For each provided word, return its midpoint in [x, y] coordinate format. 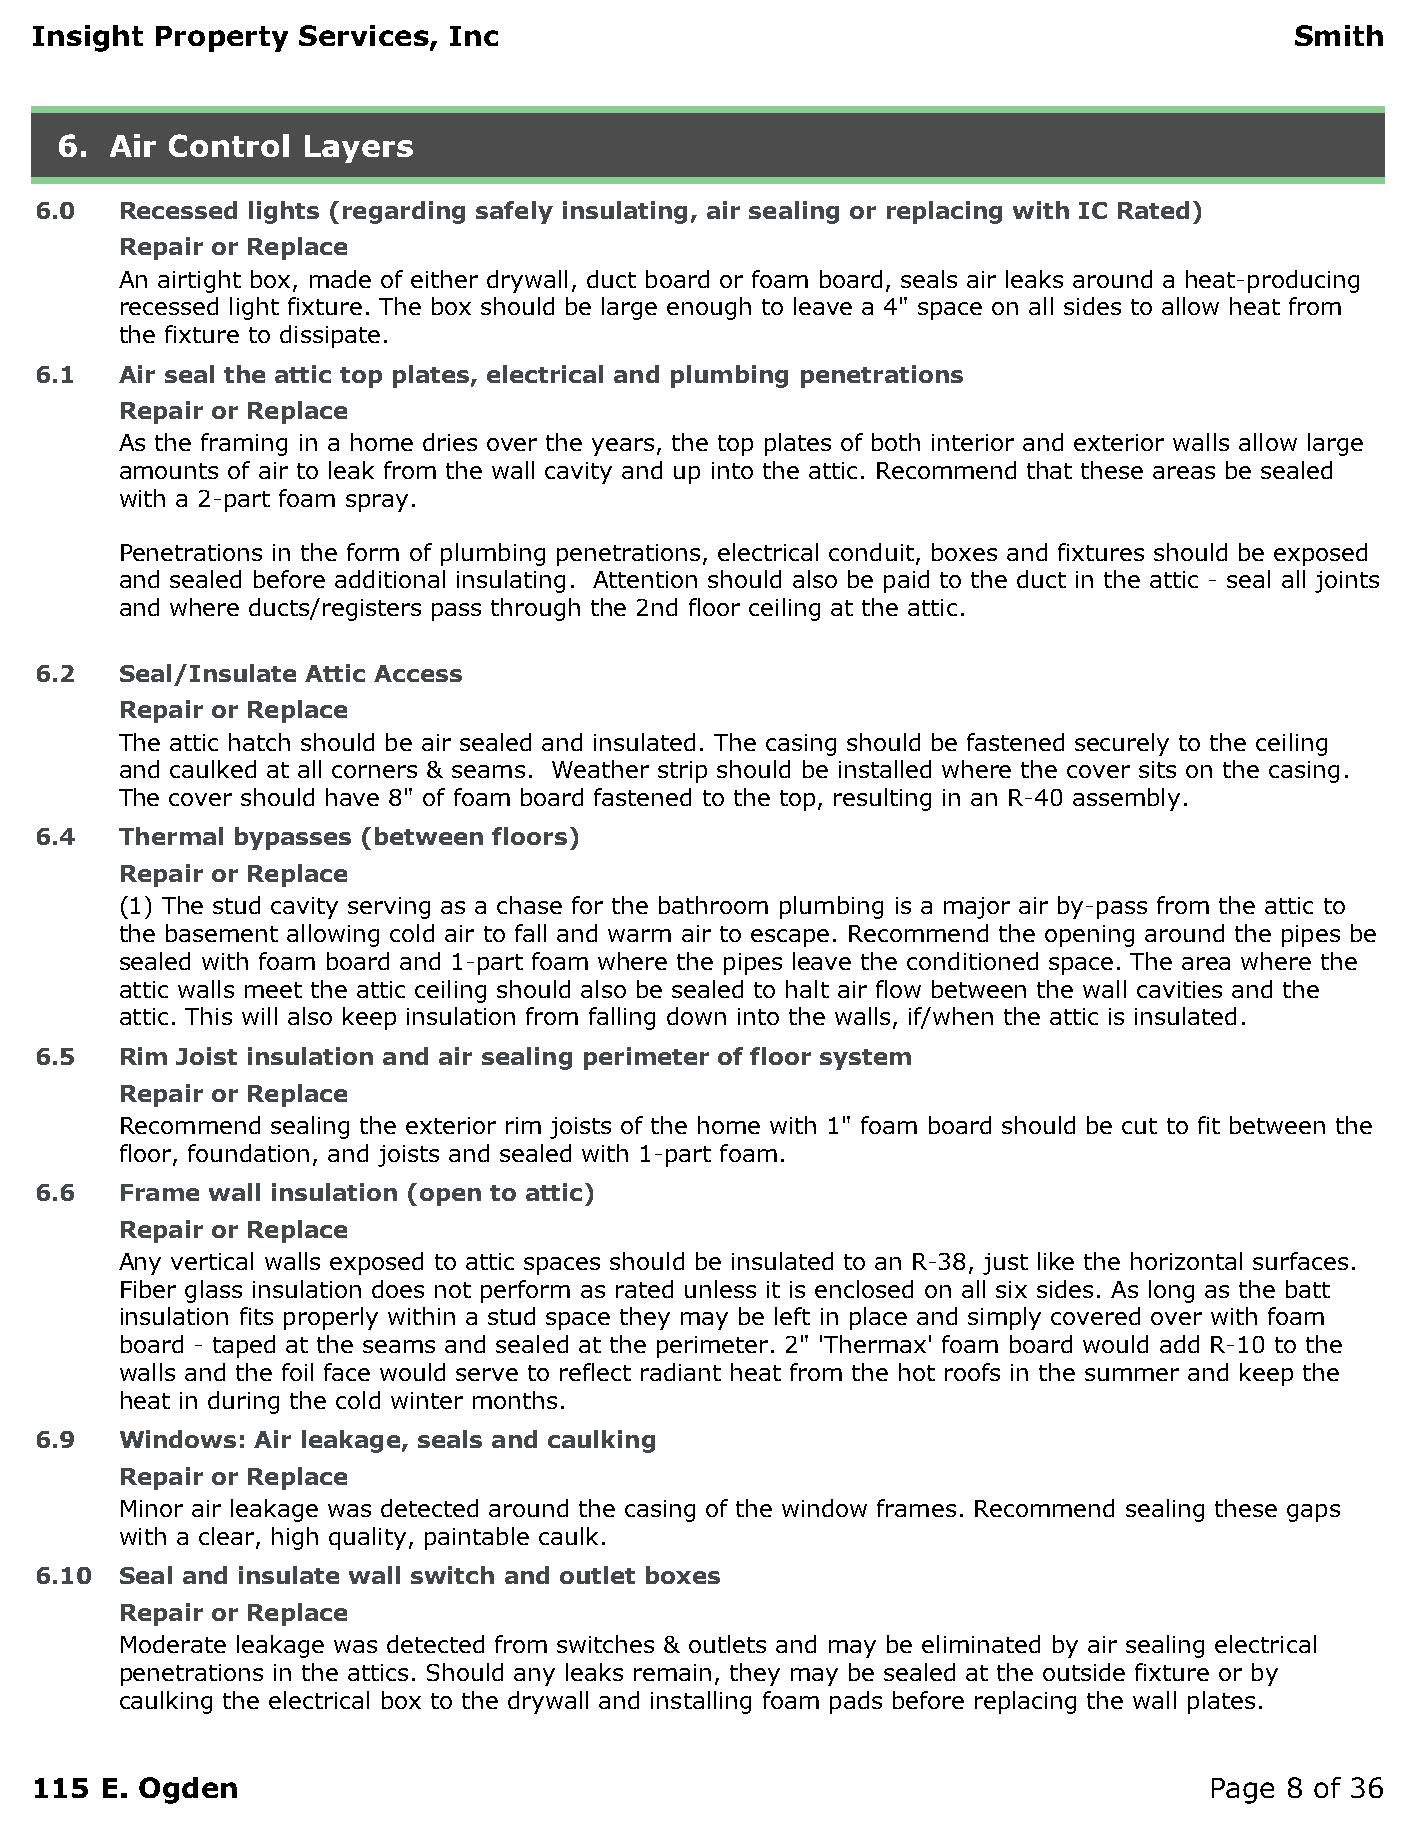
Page [1243, 1791]
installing [701, 1702]
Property [222, 39]
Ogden [188, 1790]
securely [1122, 744]
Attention [645, 579]
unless [720, 1289]
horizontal [1186, 1261]
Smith [1339, 35]
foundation [248, 1153]
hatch [259, 742]
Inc [474, 36]
